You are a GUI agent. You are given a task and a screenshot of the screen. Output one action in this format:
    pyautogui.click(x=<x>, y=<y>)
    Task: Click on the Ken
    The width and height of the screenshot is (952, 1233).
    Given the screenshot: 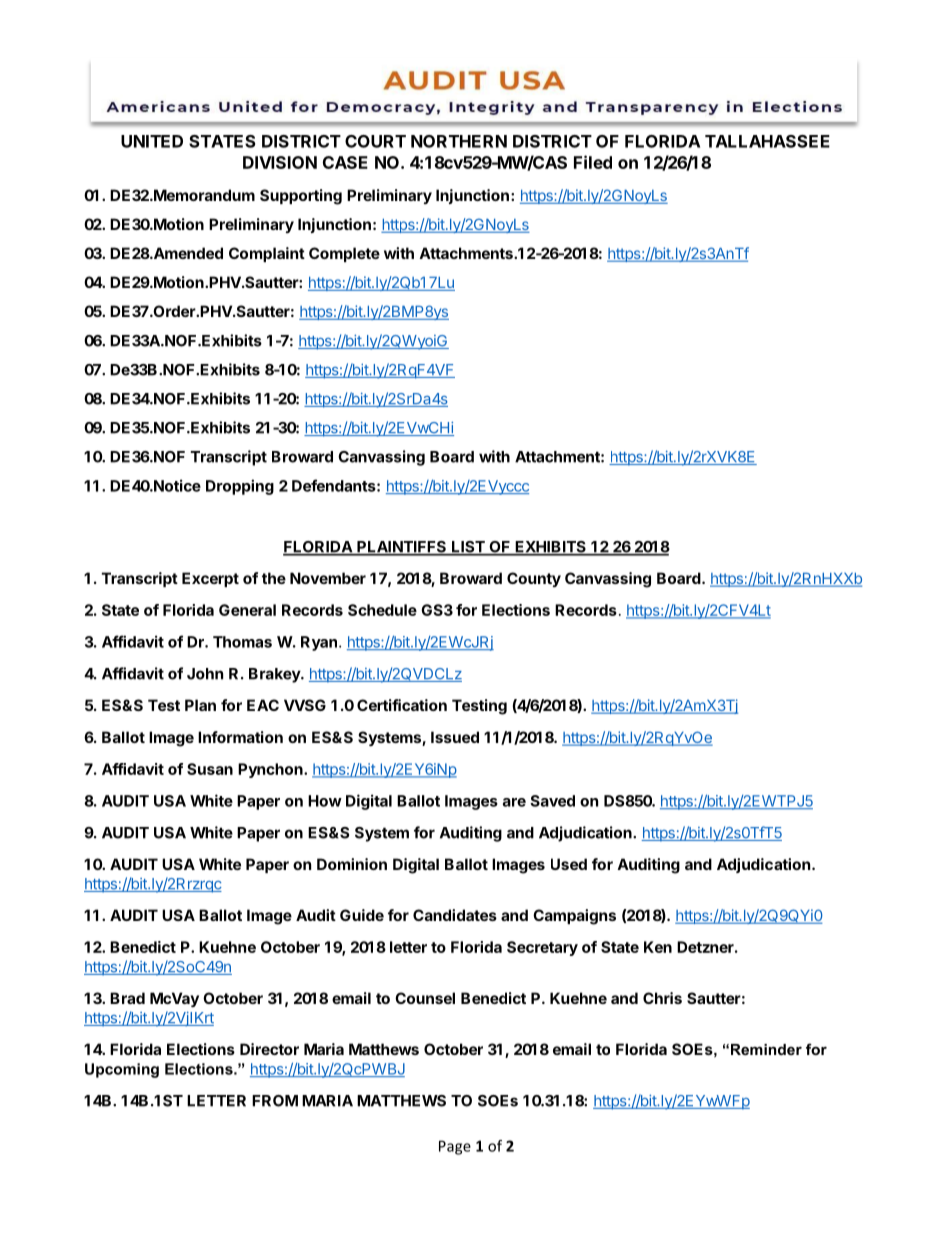 What is the action you would take?
    pyautogui.click(x=658, y=947)
